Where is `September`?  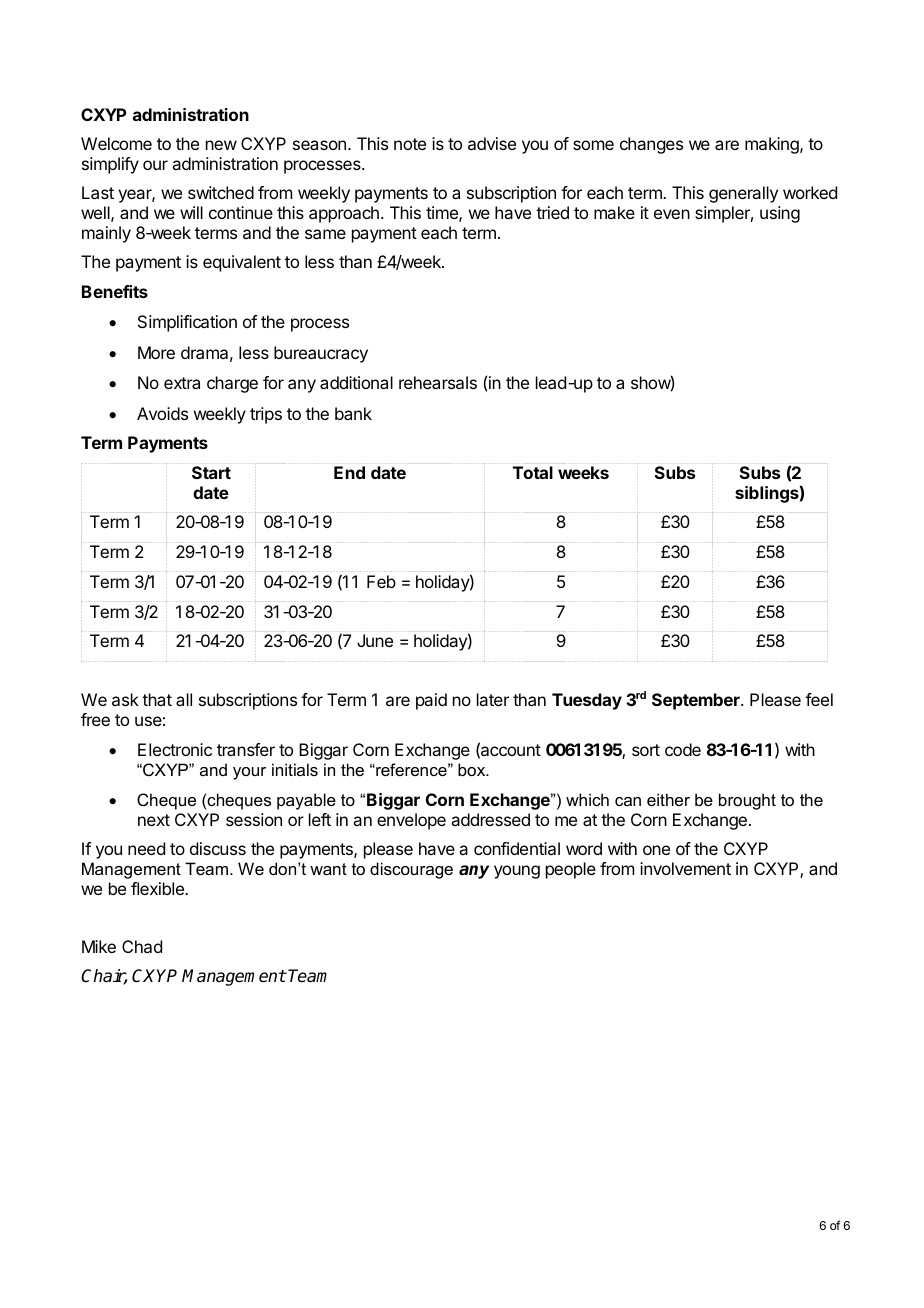
September is located at coordinates (697, 701).
